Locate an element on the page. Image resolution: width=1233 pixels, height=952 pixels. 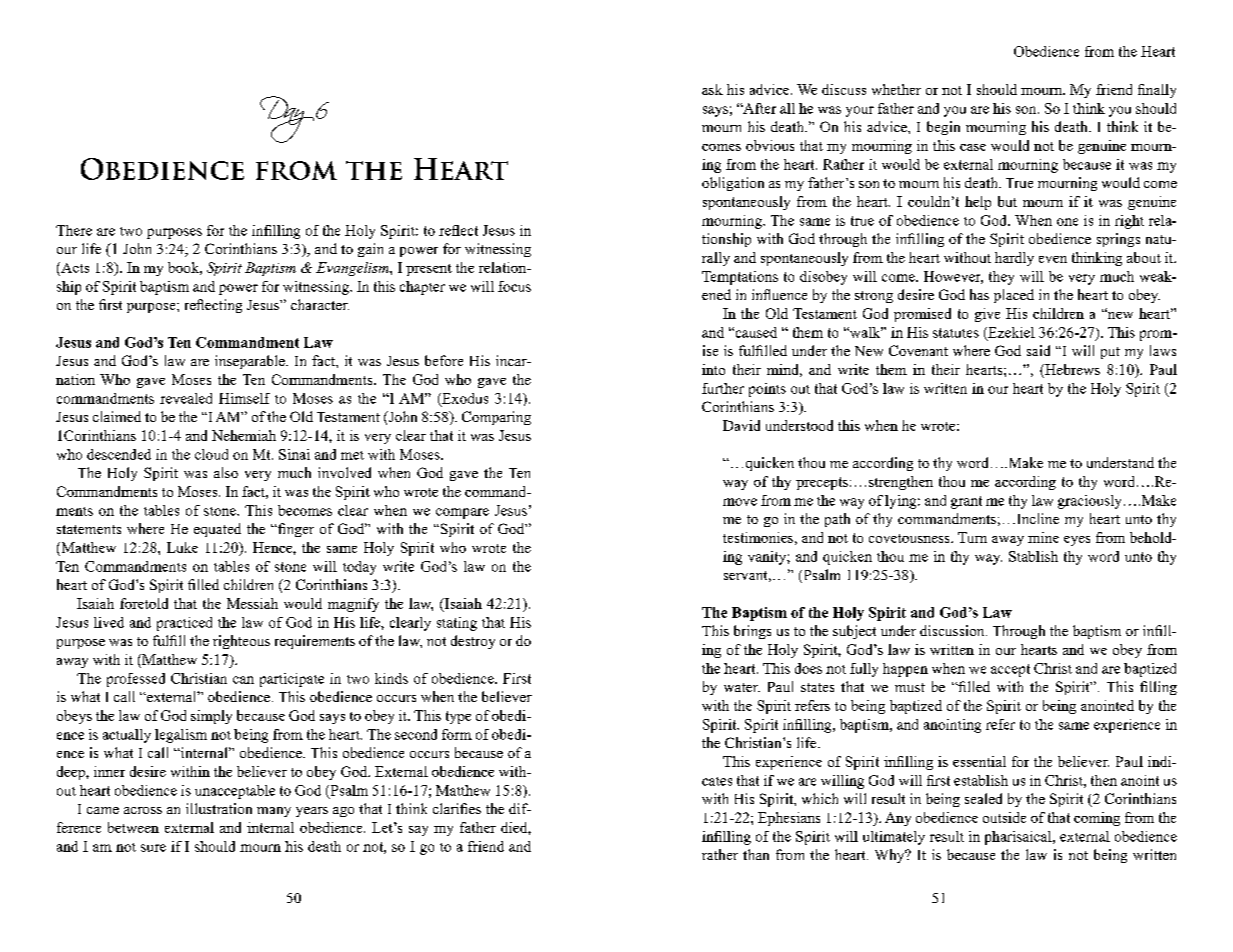
sure is located at coordinates (153, 848).
